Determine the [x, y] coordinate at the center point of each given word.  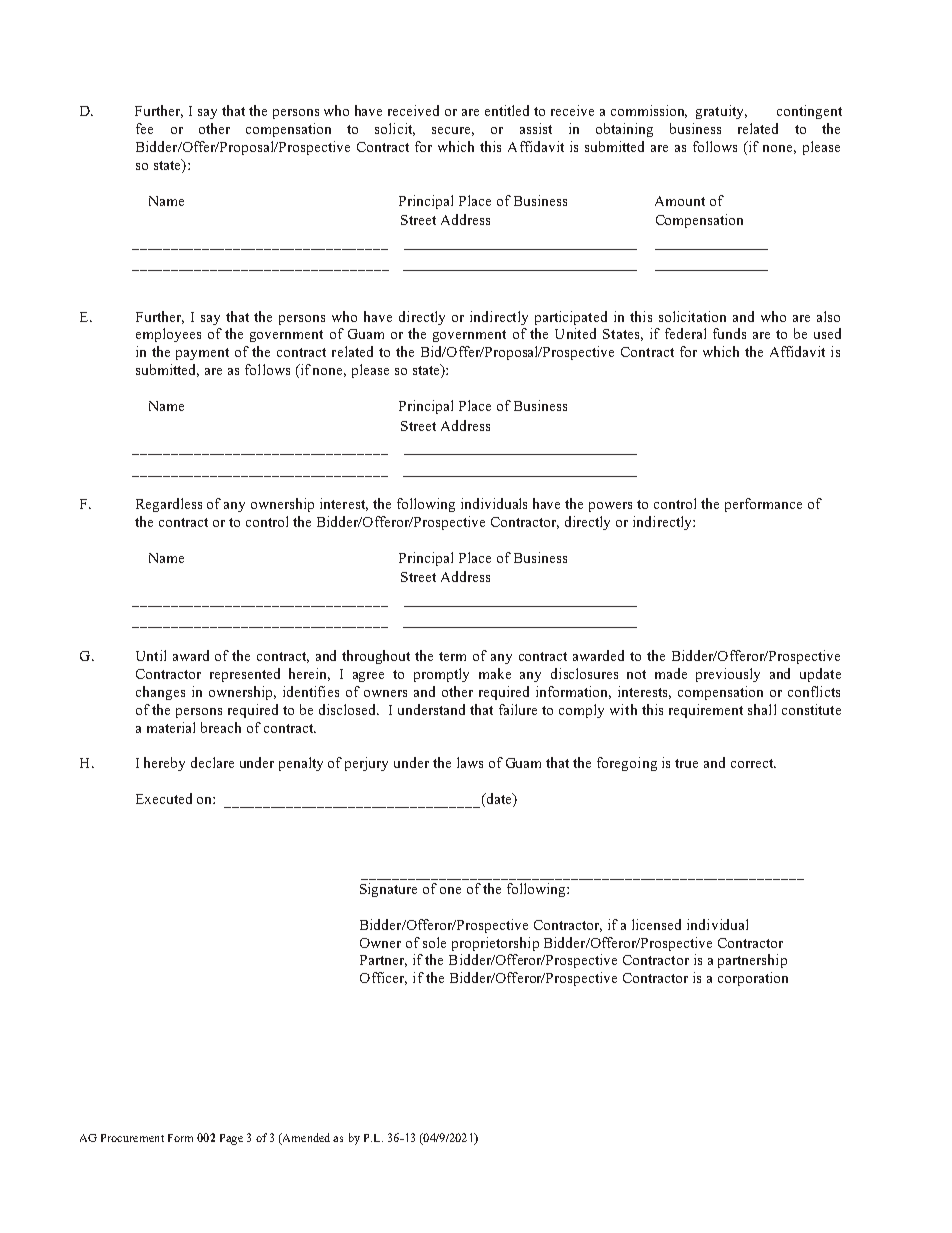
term [452, 656]
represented [245, 675]
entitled [507, 110]
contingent [809, 112]
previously [728, 675]
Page [231, 1139]
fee [144, 128]
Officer [383, 978]
